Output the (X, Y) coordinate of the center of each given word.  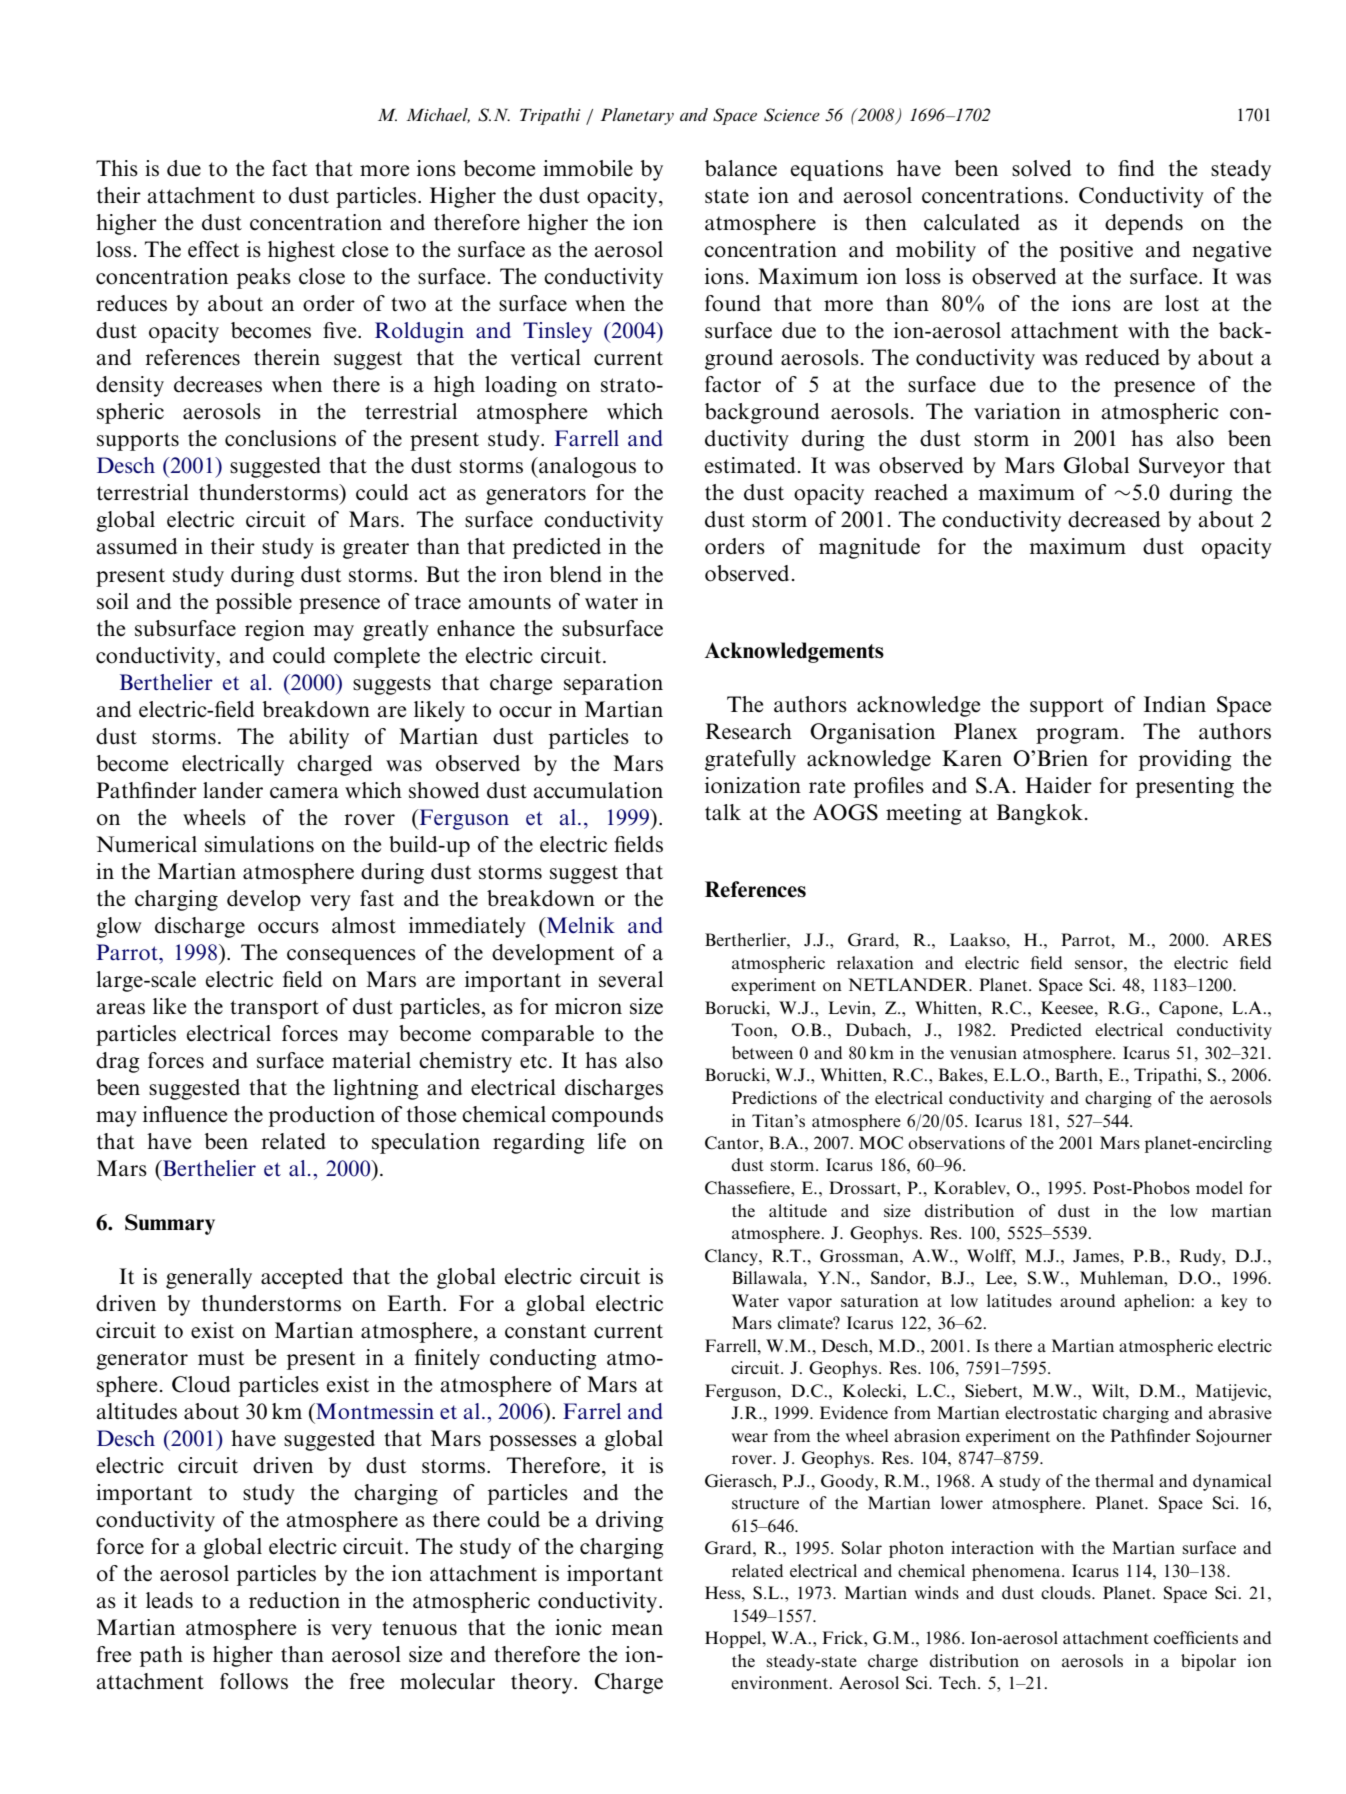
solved (1041, 168)
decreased (1114, 519)
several (631, 979)
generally (209, 1278)
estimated (750, 465)
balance (741, 168)
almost (364, 925)
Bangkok (1040, 814)
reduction (294, 1600)
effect (214, 249)
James (1097, 1256)
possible (254, 603)
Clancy (732, 1257)
